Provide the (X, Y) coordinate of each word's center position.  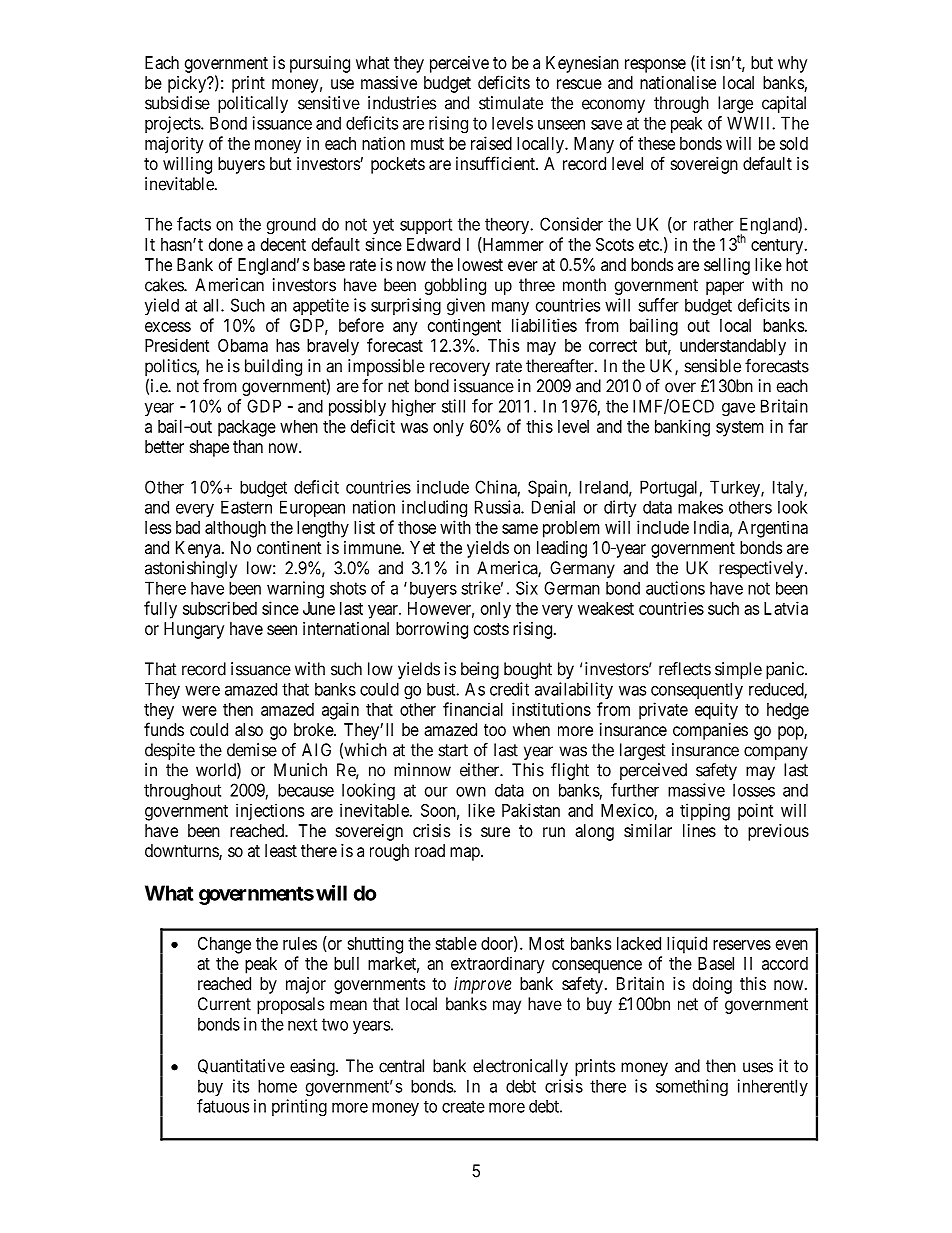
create (463, 1107)
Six (527, 588)
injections (270, 812)
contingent (464, 327)
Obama (243, 345)
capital (784, 104)
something (692, 1088)
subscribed (220, 608)
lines (699, 830)
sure (495, 832)
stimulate (511, 103)
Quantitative (241, 1066)
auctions (675, 588)
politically (253, 104)
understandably (733, 347)
